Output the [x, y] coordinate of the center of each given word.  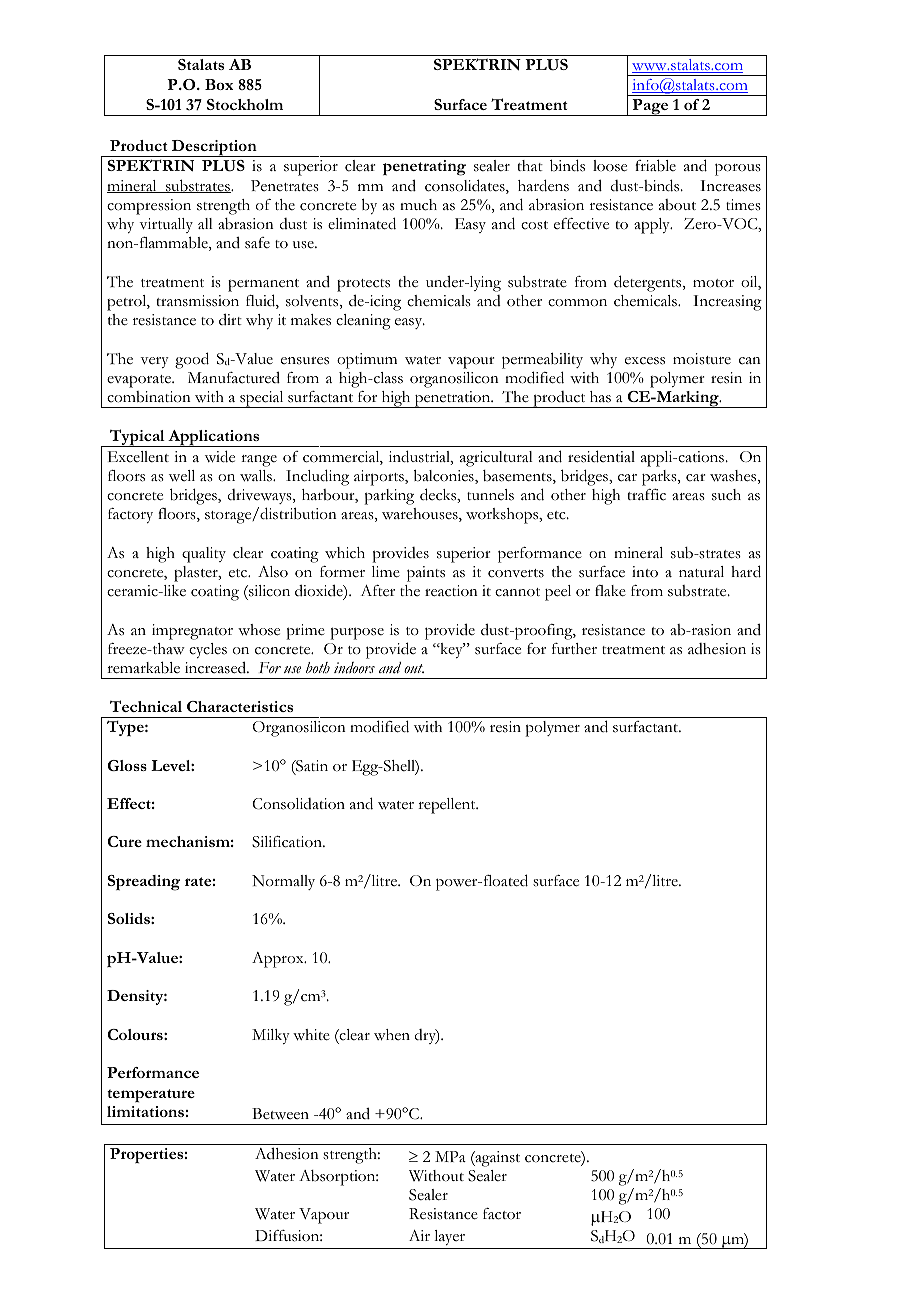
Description [214, 148]
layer [449, 1237]
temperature [151, 1095]
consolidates [466, 186]
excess [645, 361]
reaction [451, 591]
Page [650, 107]
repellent [448, 806]
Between [280, 1114]
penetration [453, 399]
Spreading [144, 883]
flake [610, 591]
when [392, 1034]
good [192, 360]
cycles [208, 650]
